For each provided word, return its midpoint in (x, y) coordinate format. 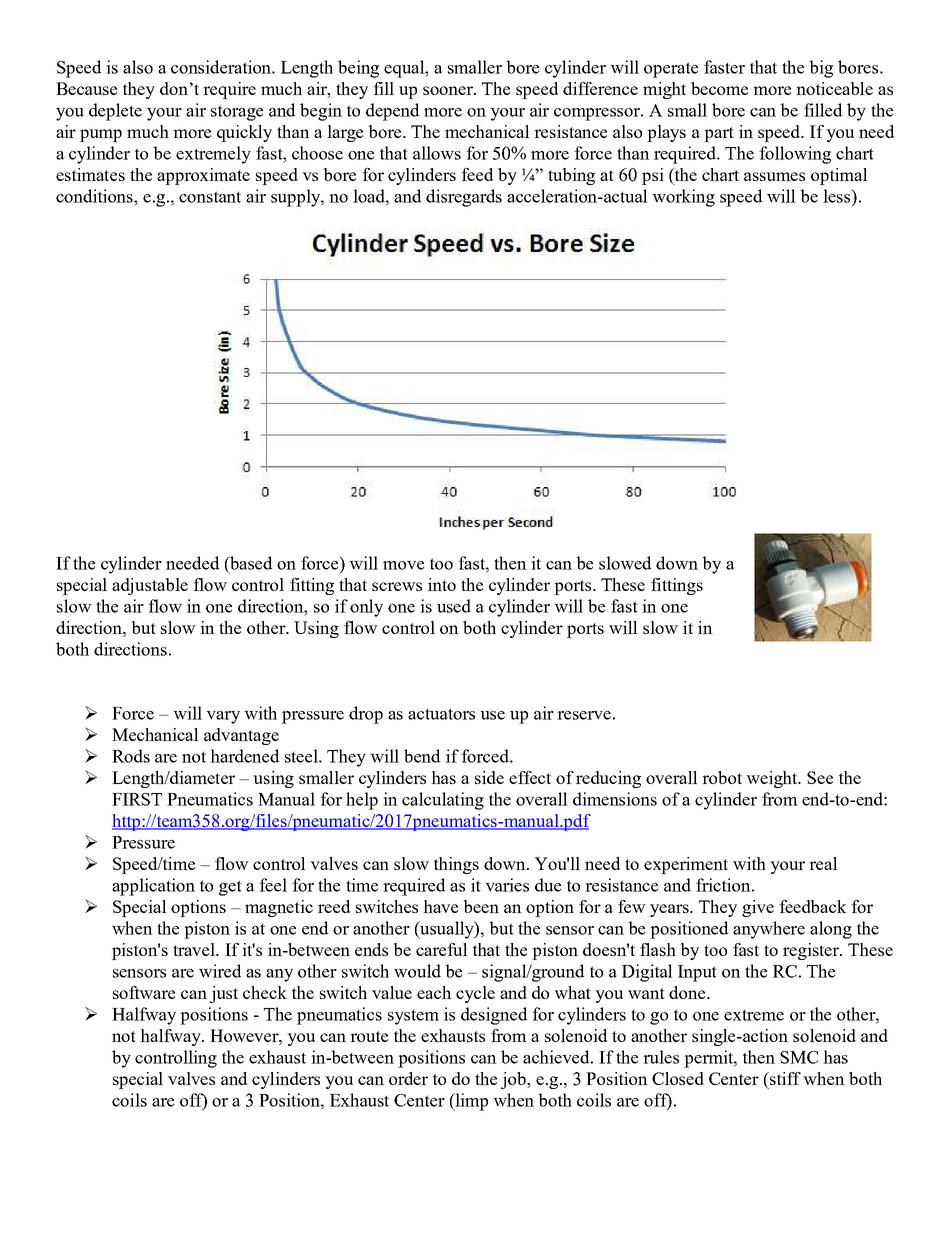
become (719, 88)
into (442, 584)
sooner (449, 90)
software (144, 992)
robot (722, 777)
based (250, 563)
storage (237, 113)
